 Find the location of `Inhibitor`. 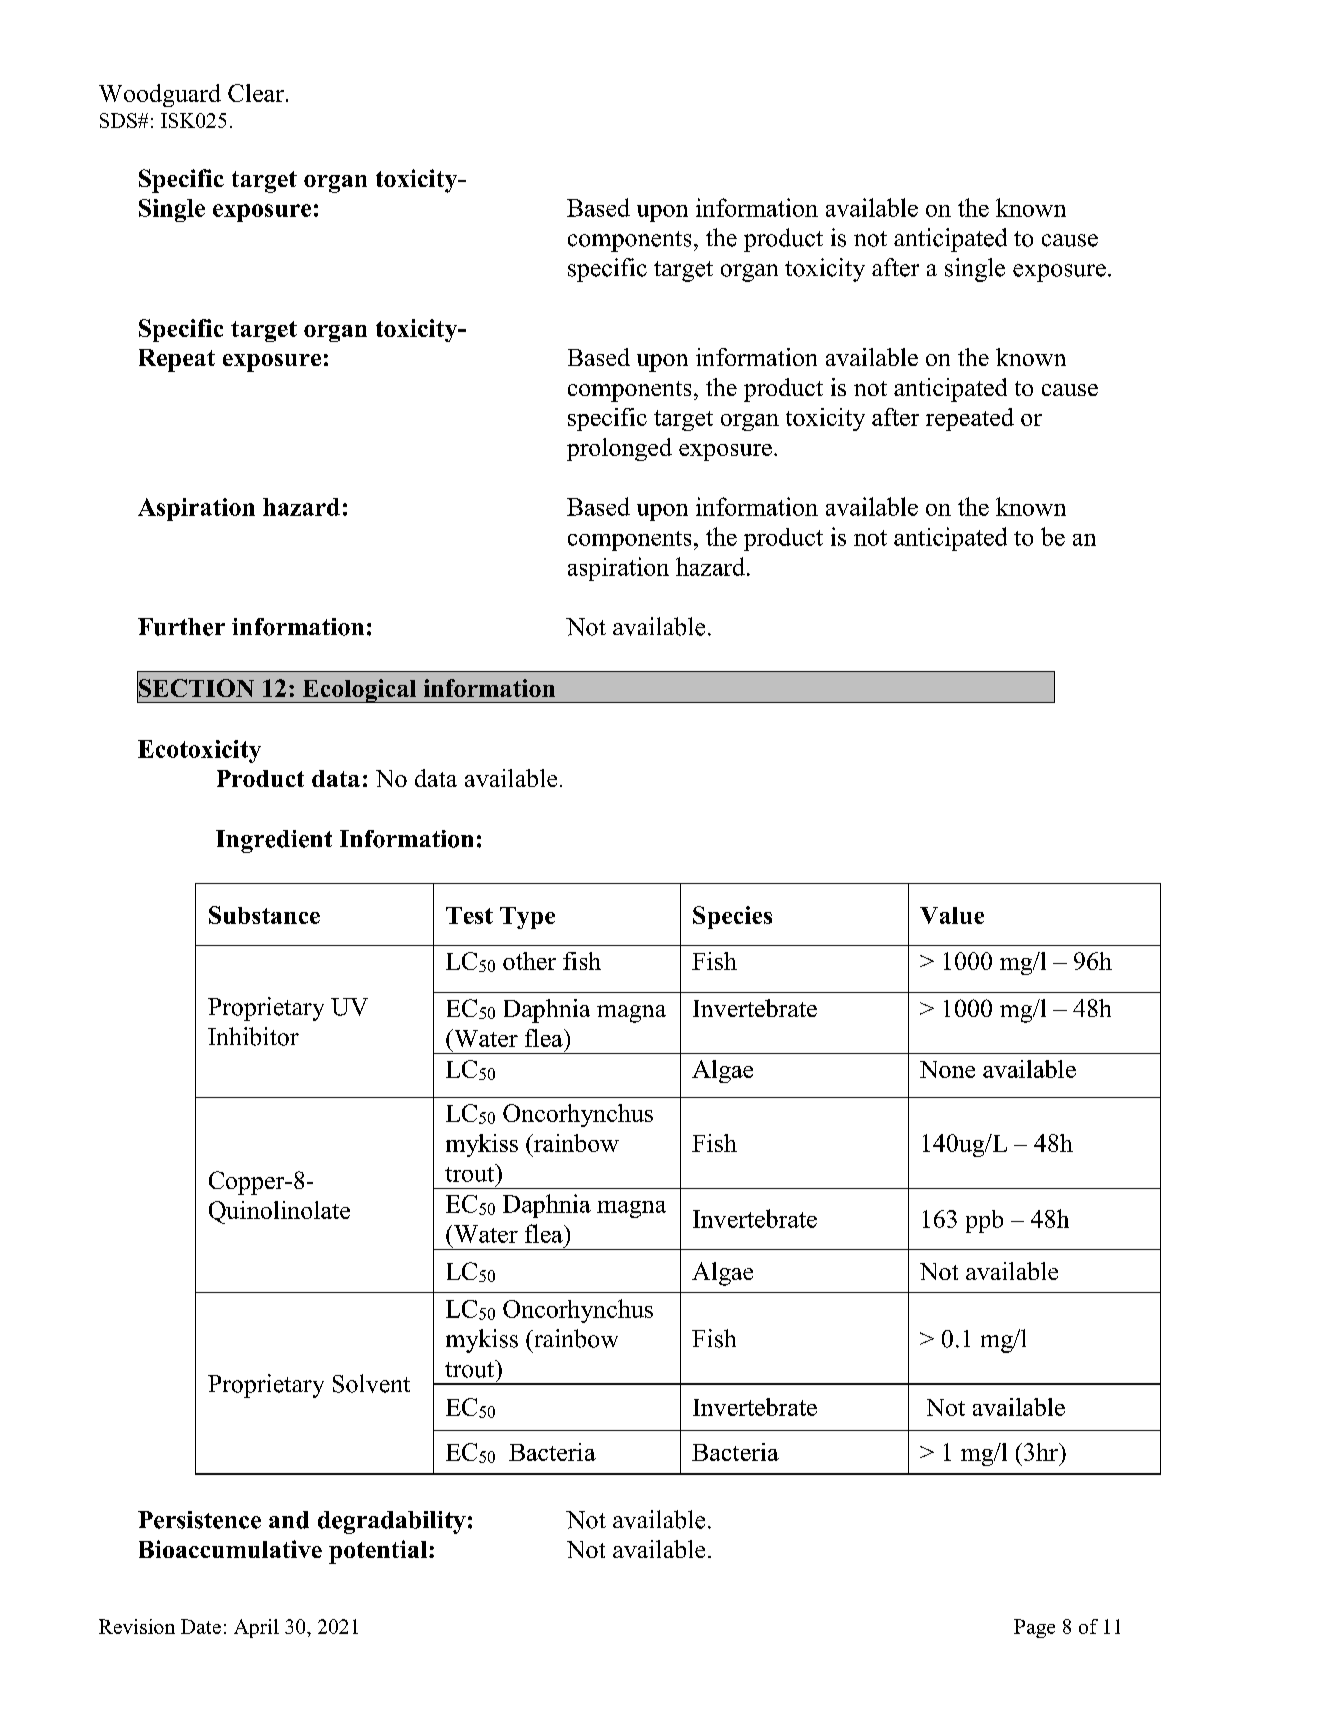

Inhibitor is located at coordinates (253, 1036).
